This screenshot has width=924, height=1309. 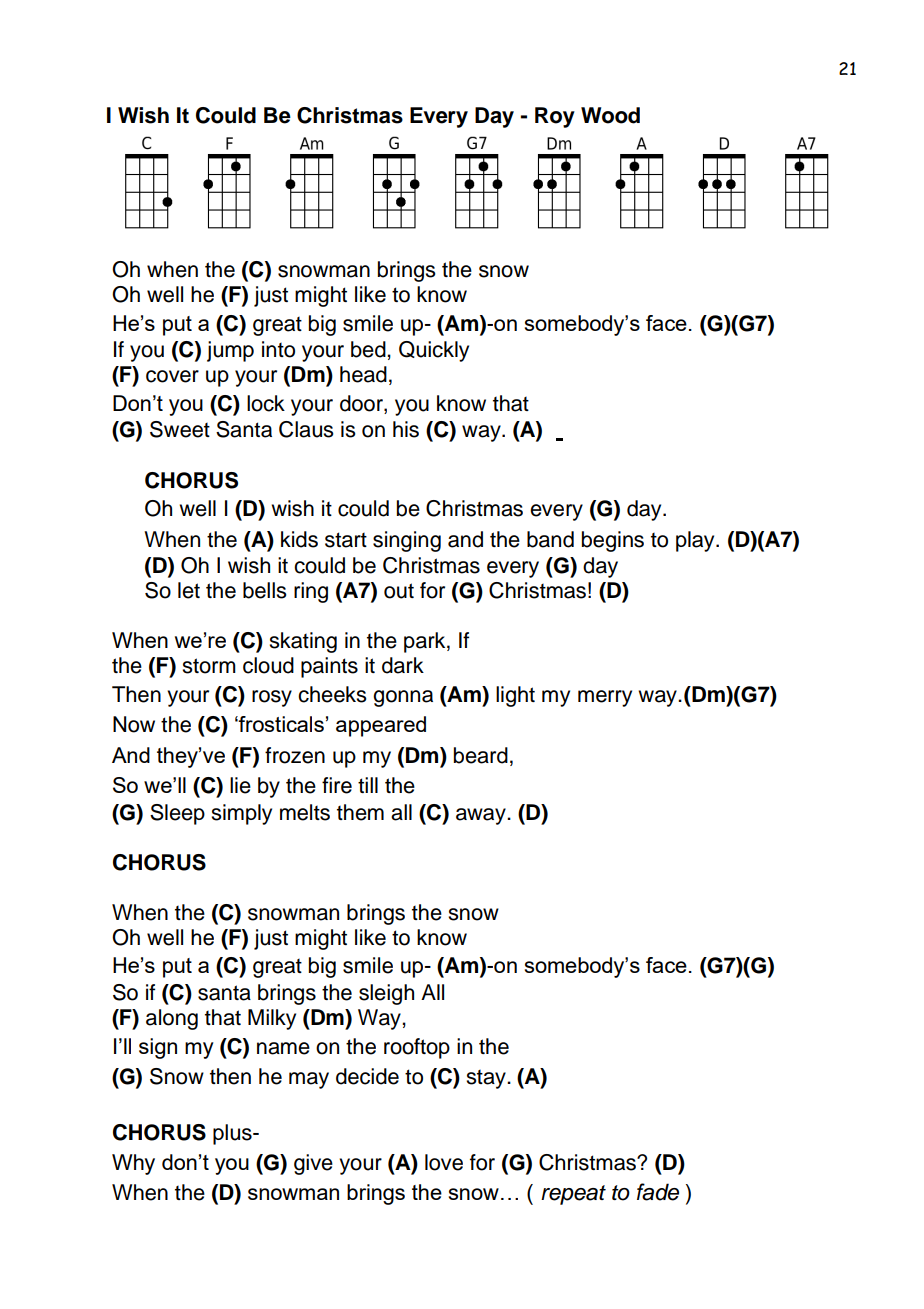 I want to click on singing, so click(x=407, y=541).
